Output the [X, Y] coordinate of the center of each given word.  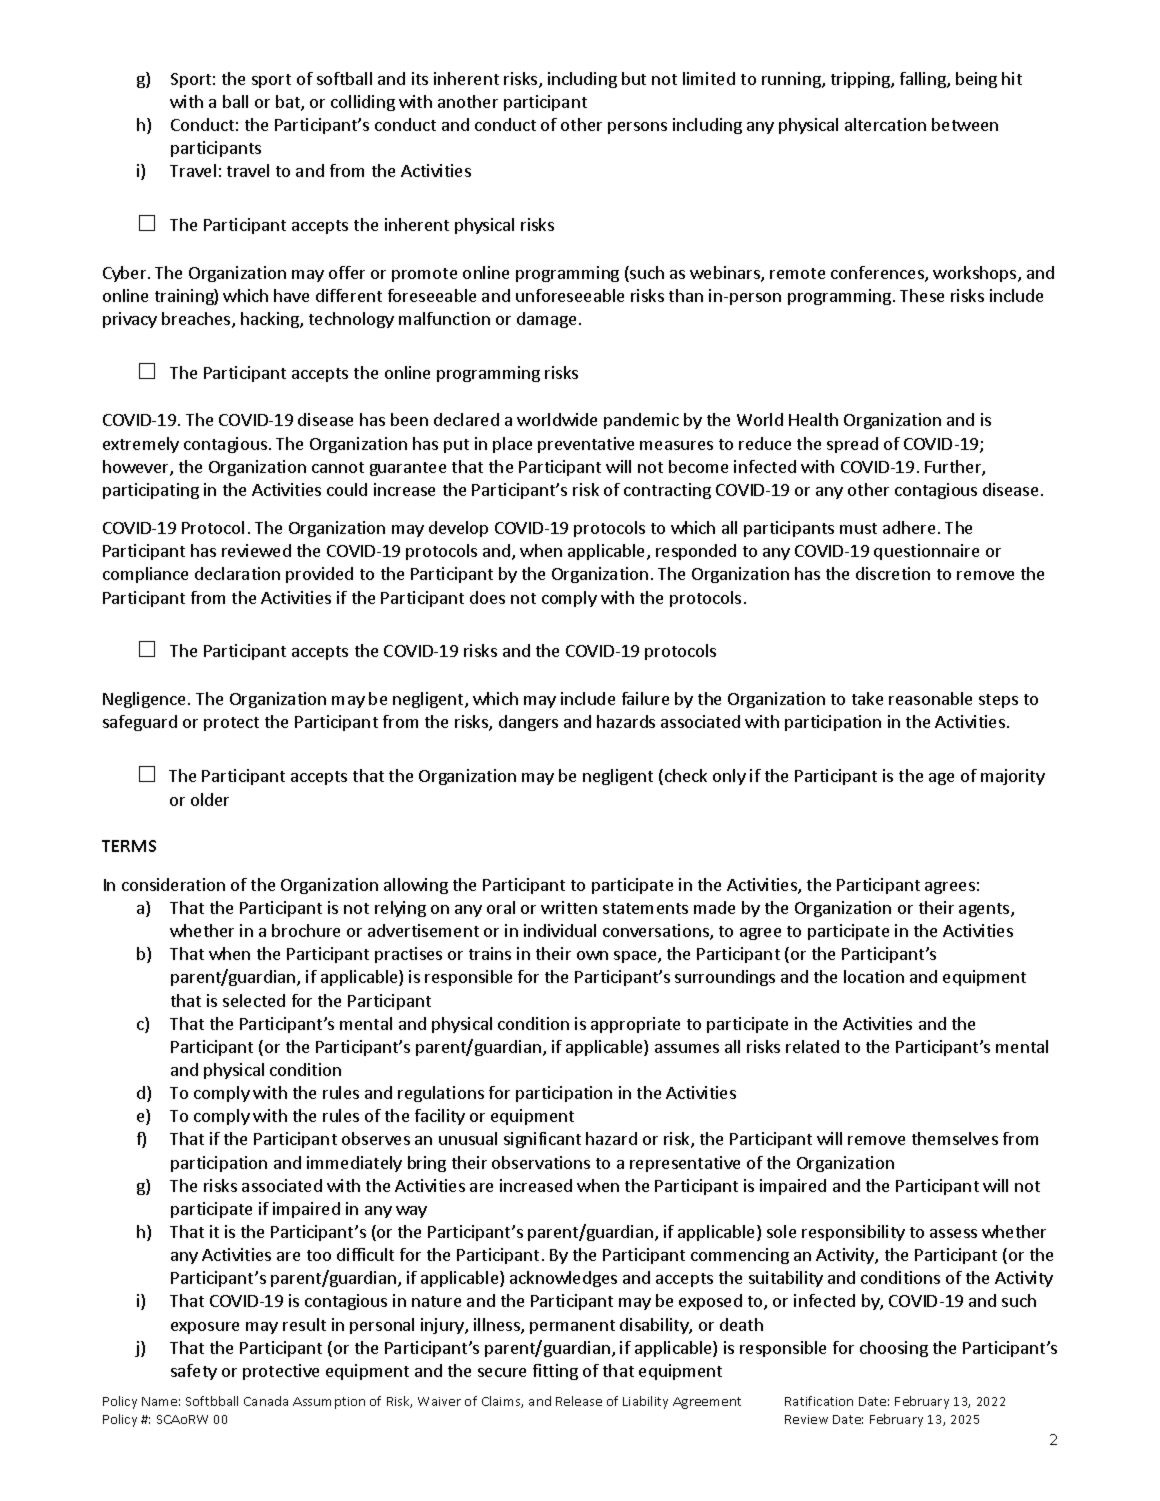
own [592, 955]
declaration [237, 573]
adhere [909, 527]
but [634, 78]
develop [458, 529]
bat [289, 103]
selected [254, 1000]
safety [194, 1372]
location [874, 976]
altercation [885, 124]
